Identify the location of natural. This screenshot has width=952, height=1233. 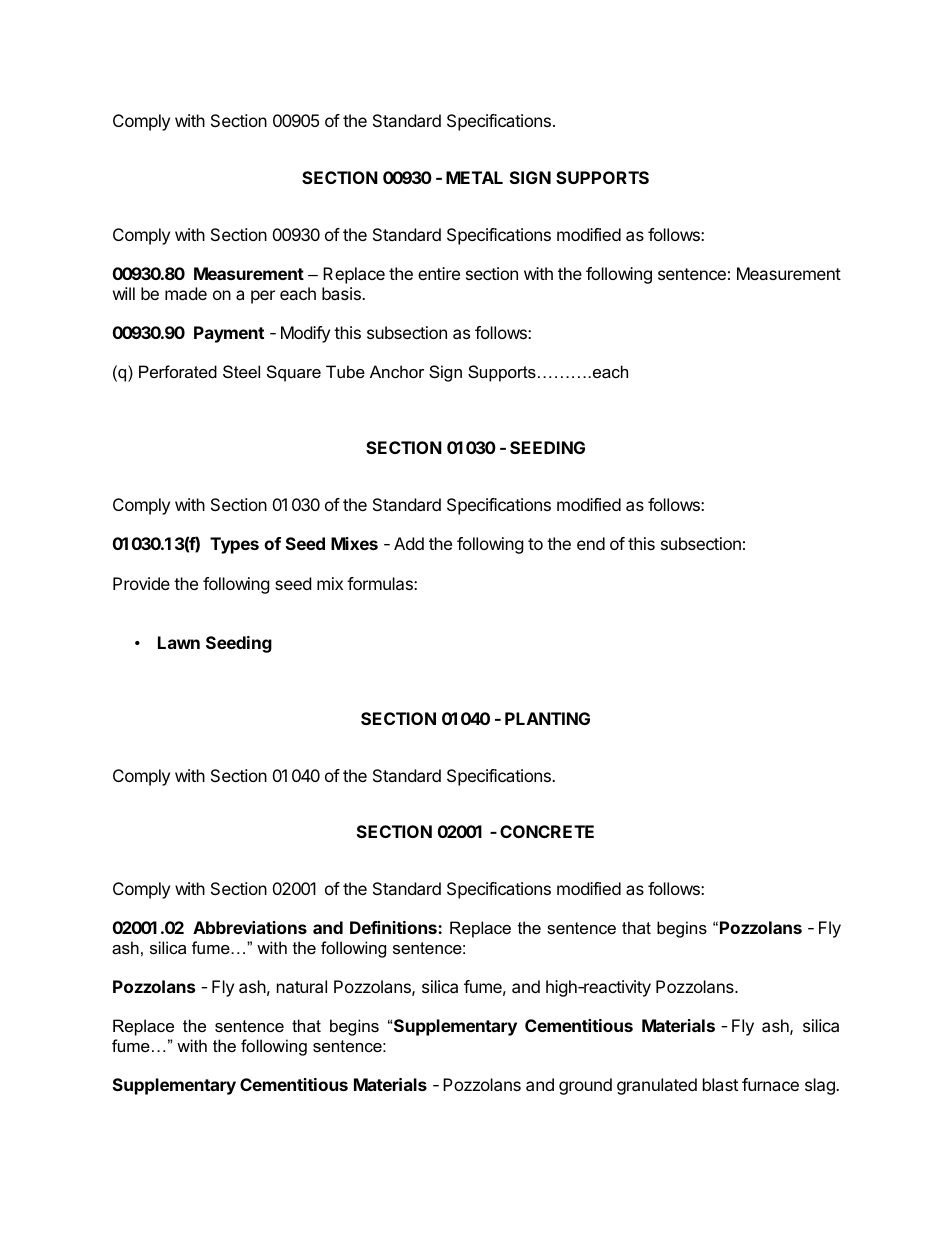
(302, 986).
